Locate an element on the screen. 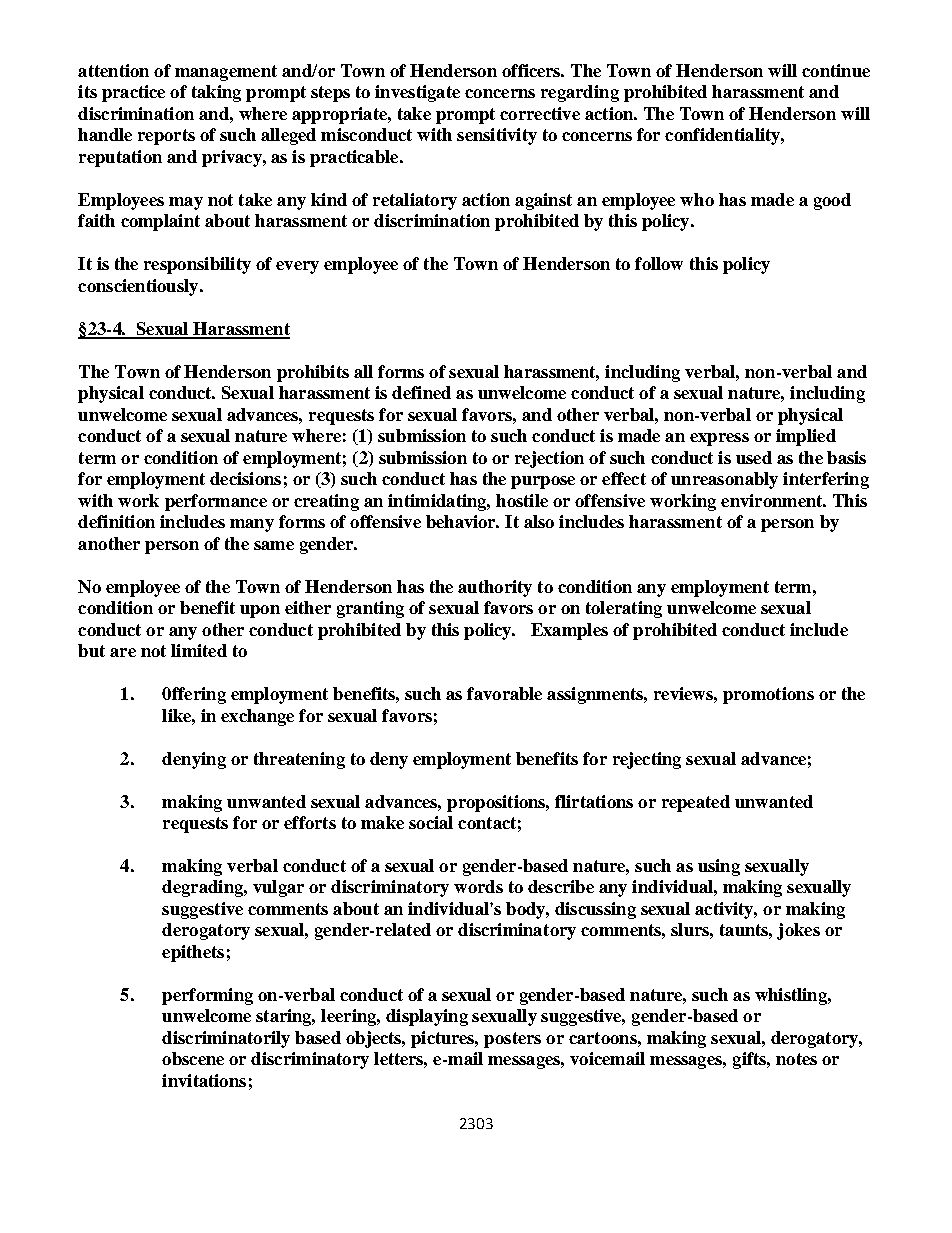 The height and width of the screenshot is (1233, 952). continue is located at coordinates (836, 70).
